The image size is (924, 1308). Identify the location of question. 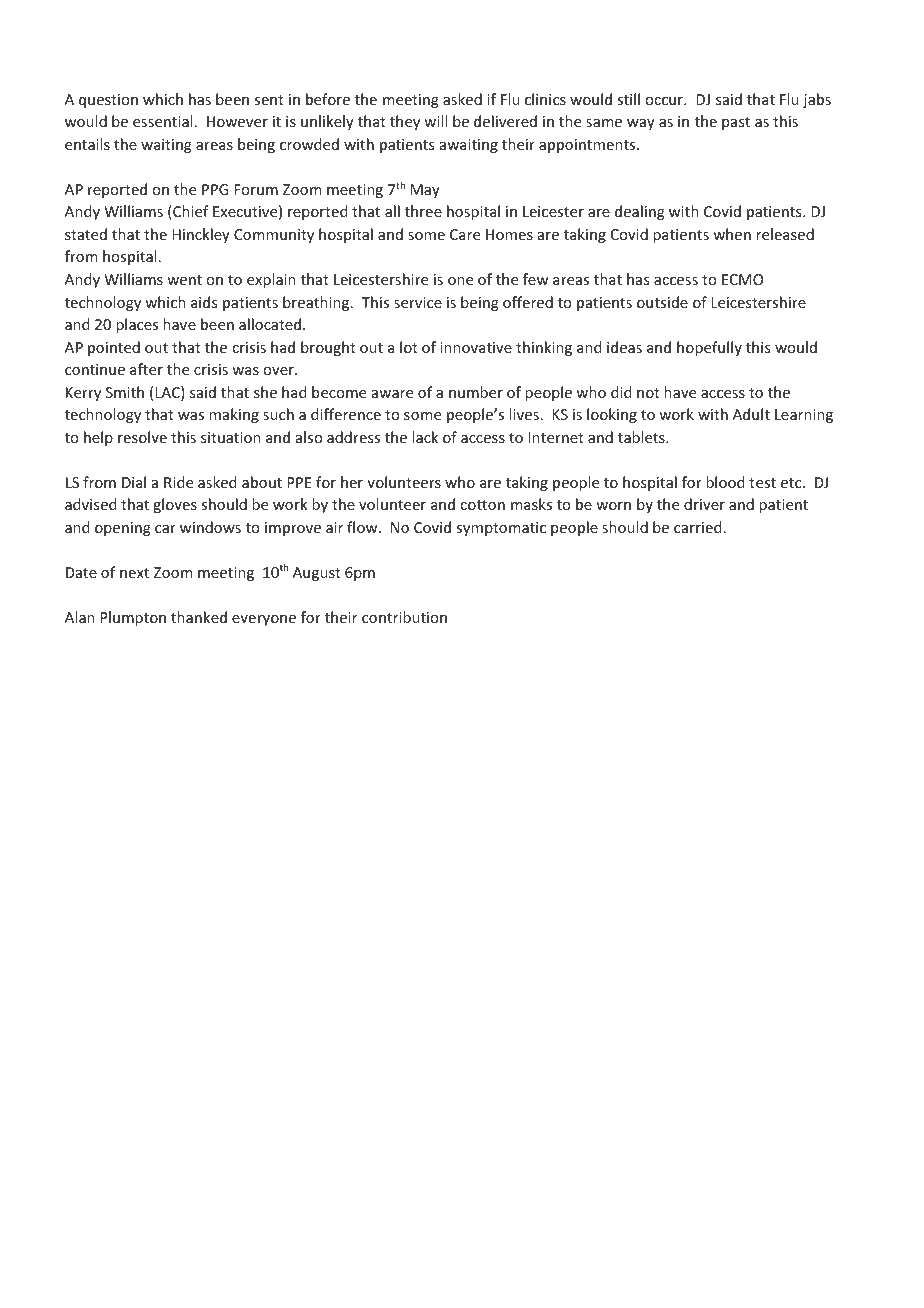
(108, 101).
